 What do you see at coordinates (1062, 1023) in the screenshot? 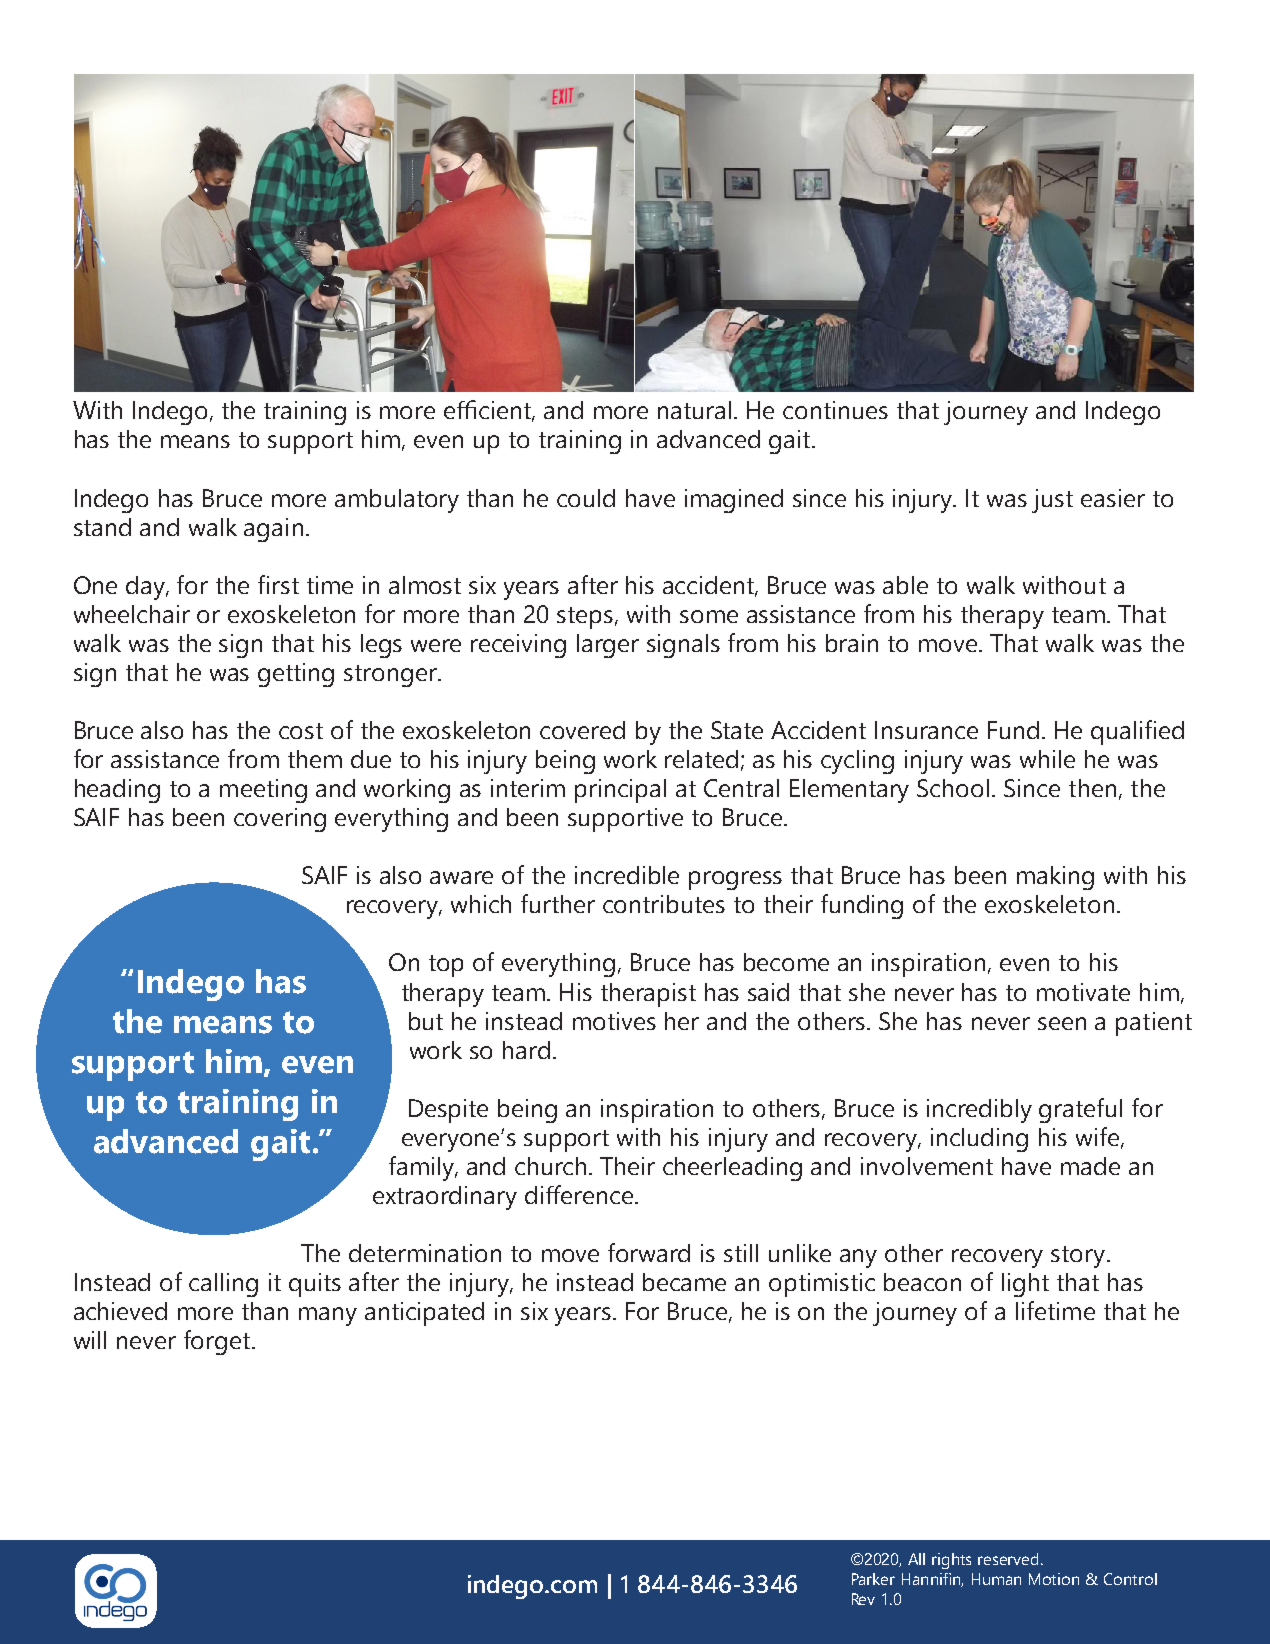
I see `seen` at bounding box center [1062, 1023].
